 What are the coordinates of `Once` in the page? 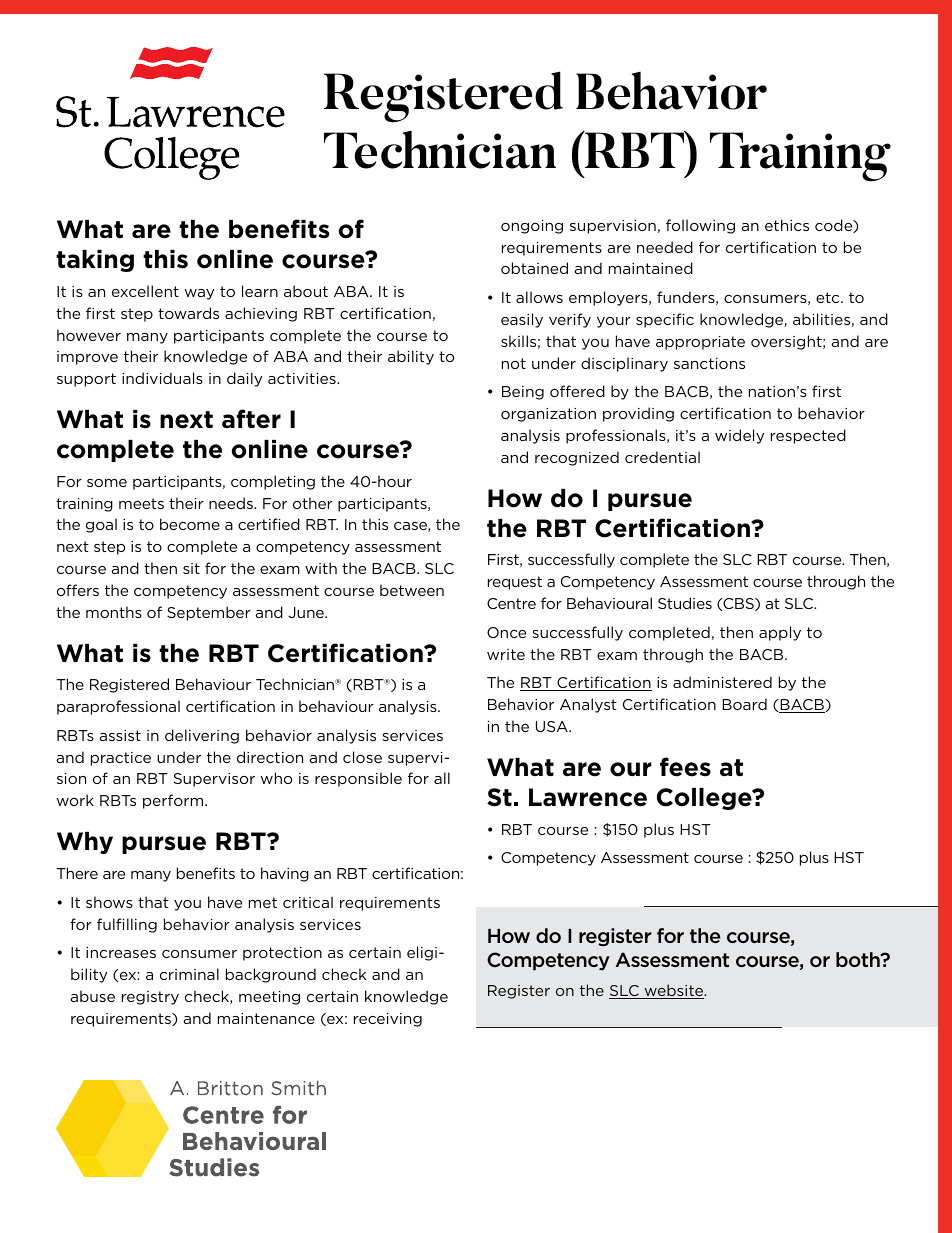 It's located at (506, 632).
